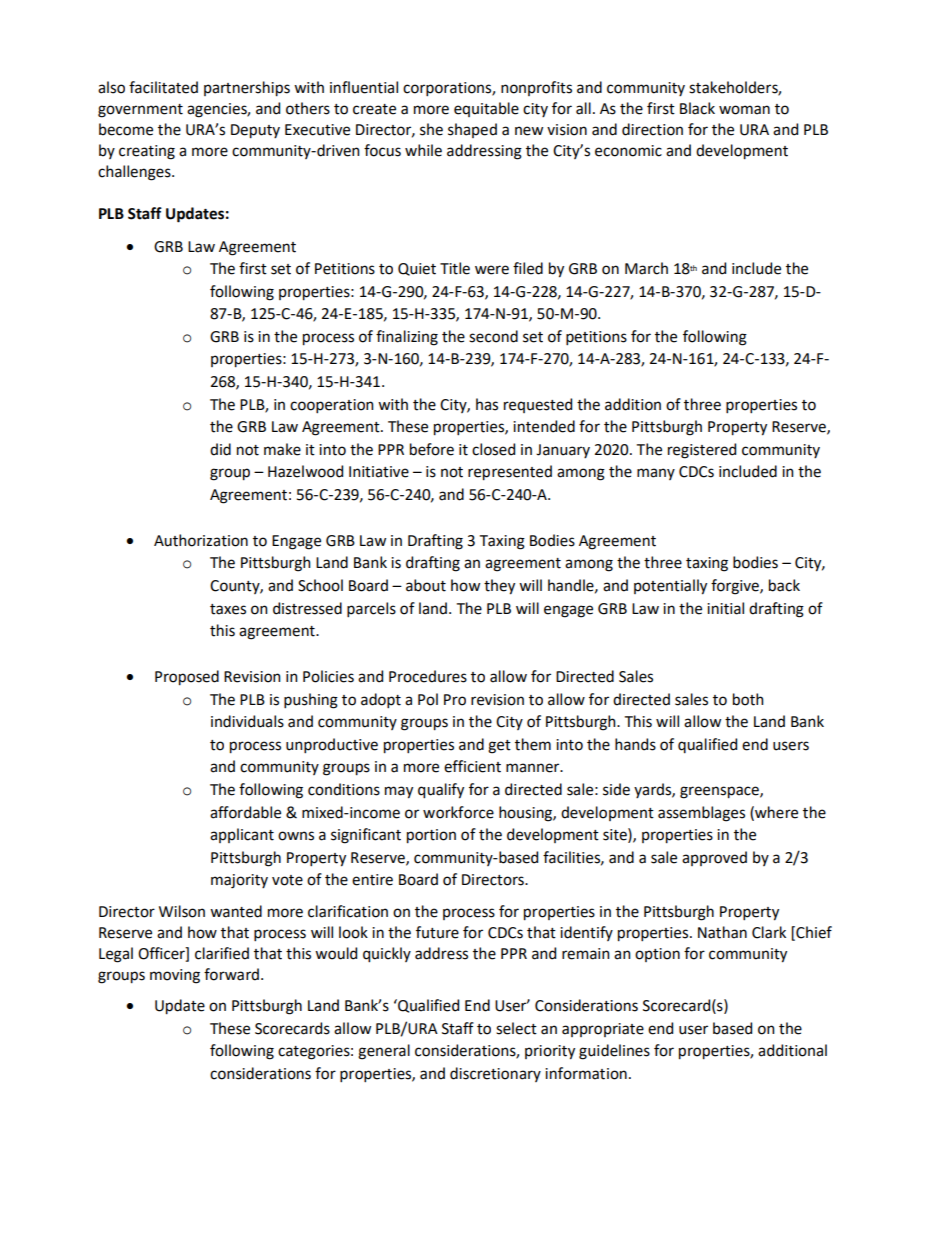 The image size is (952, 1233). What do you see at coordinates (697, 108) in the document?
I see `Black` at bounding box center [697, 108].
